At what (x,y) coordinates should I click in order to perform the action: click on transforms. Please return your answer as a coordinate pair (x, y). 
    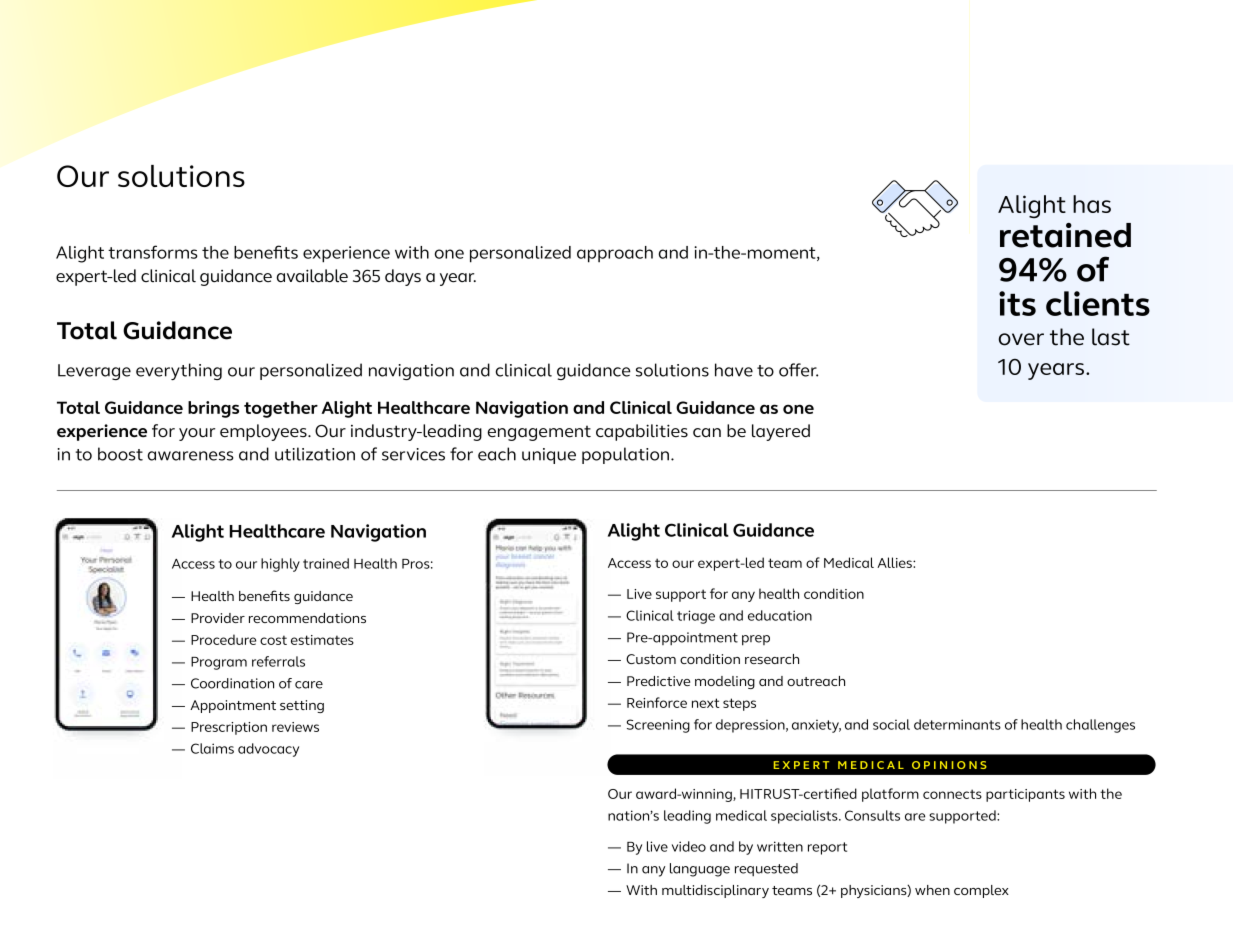
    Looking at the image, I should click on (153, 252).
